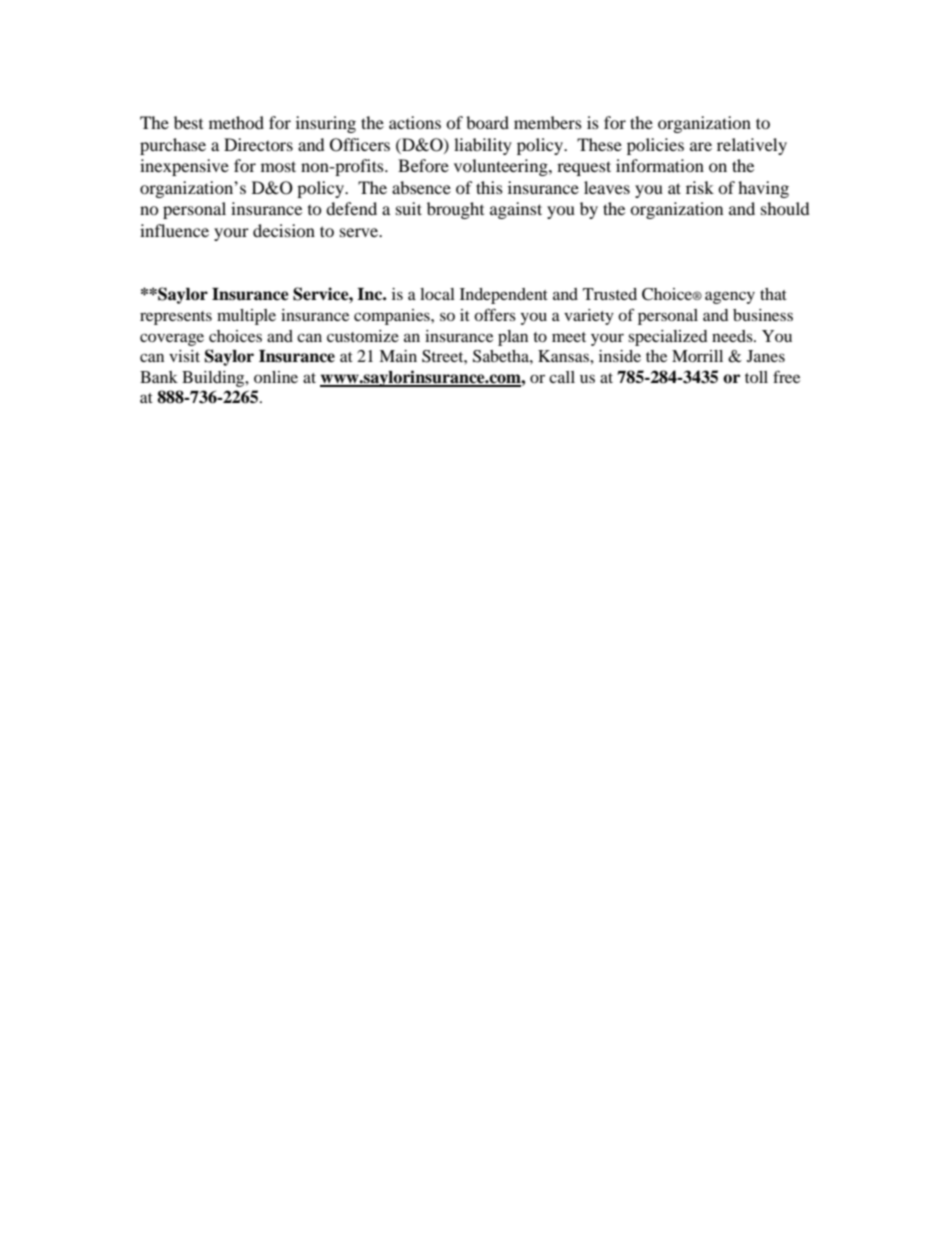  Describe the element at coordinates (236, 122) in the screenshot. I see `method` at that location.
